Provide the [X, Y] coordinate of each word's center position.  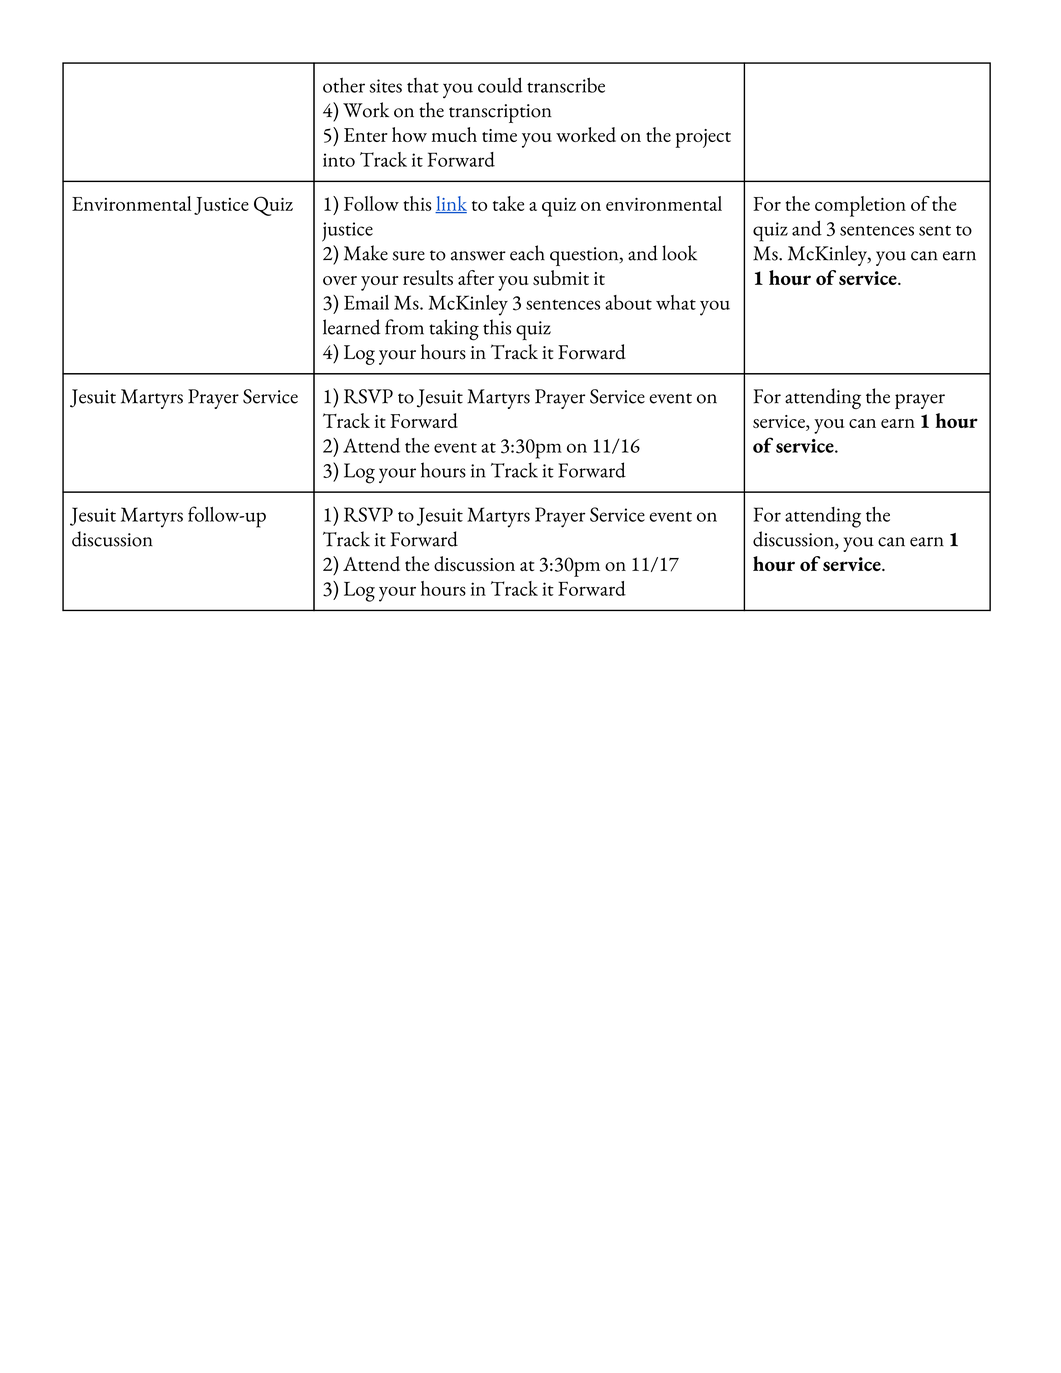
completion [860, 206]
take [508, 203]
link [451, 204]
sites [385, 86]
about [628, 302]
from [404, 327]
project [703, 138]
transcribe [566, 85]
